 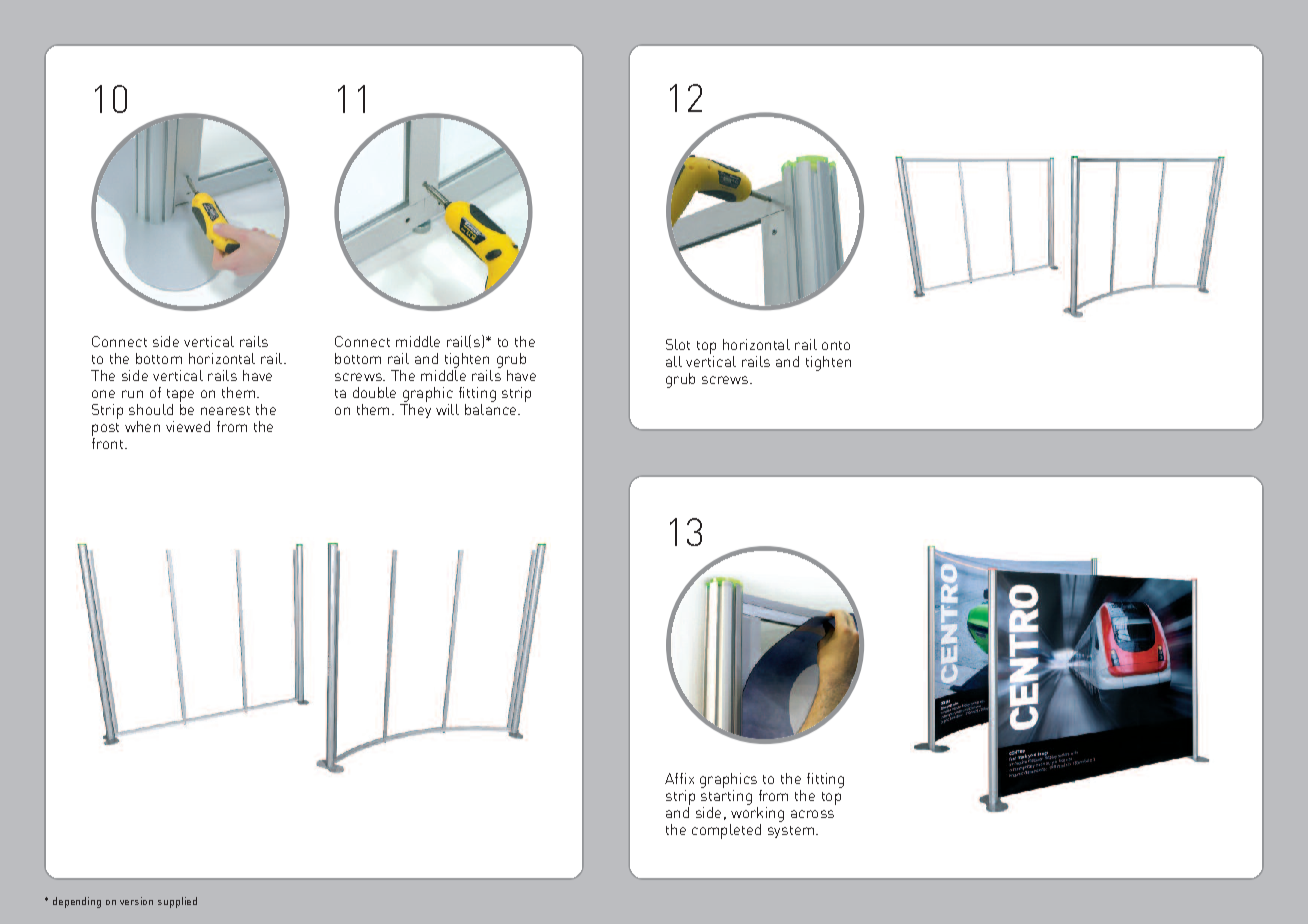 What do you see at coordinates (674, 361) in the image?
I see `all` at bounding box center [674, 361].
